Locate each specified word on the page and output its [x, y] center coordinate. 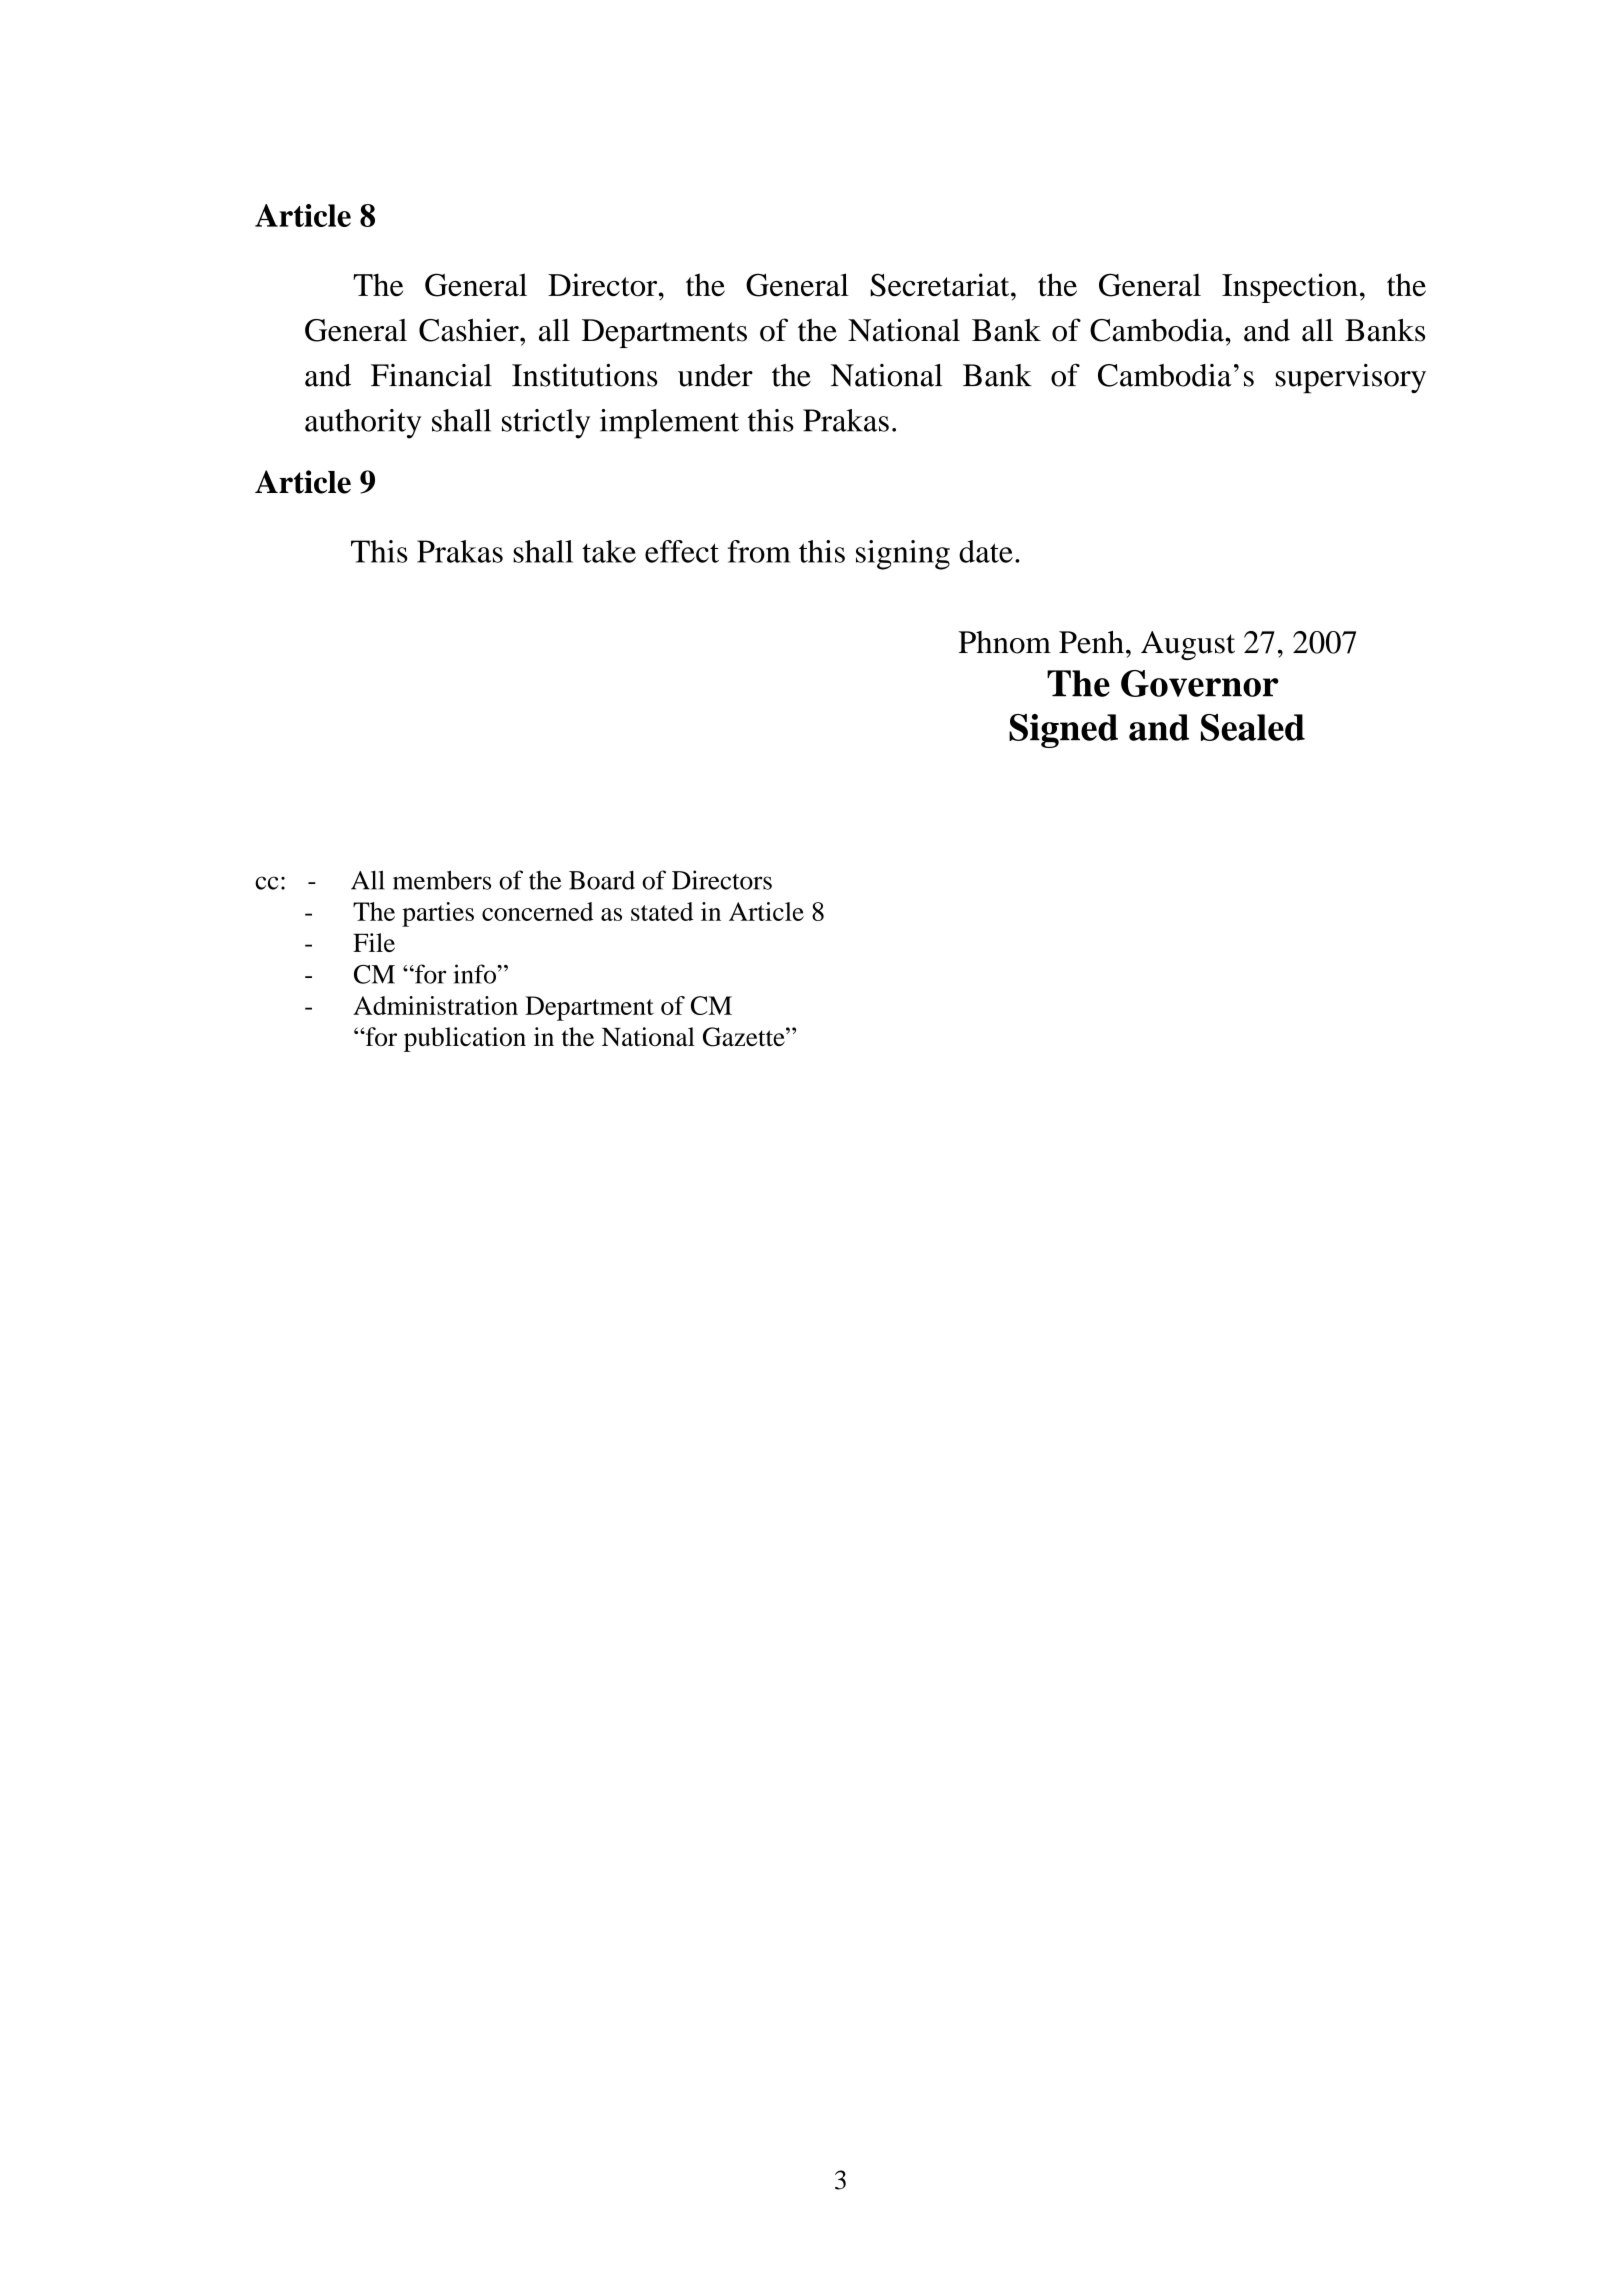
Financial [431, 375]
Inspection [1290, 288]
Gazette [745, 1037]
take [609, 551]
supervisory [1351, 379]
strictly [546, 424]
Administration [435, 1005]
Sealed [1253, 727]
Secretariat [941, 285]
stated [662, 911]
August [1188, 645]
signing [903, 555]
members [442, 880]
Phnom [1004, 642]
